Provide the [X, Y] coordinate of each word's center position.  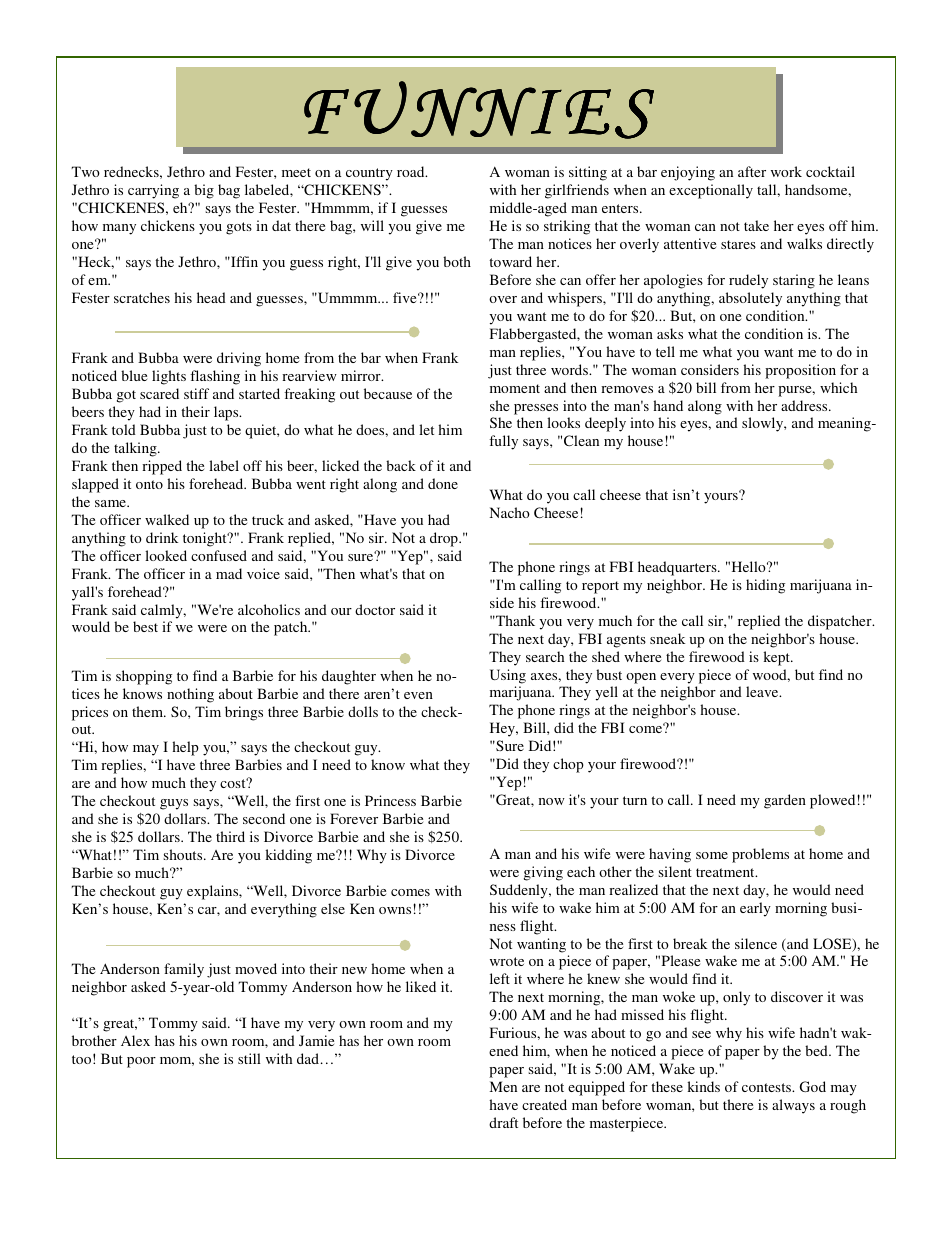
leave [763, 691]
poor [141, 1062]
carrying [153, 191]
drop [445, 539]
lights [169, 377]
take [756, 225]
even [418, 695]
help [185, 748]
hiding [765, 586]
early [755, 909]
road [412, 171]
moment [515, 388]
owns [395, 910]
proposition [800, 371]
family [184, 970]
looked [166, 555]
